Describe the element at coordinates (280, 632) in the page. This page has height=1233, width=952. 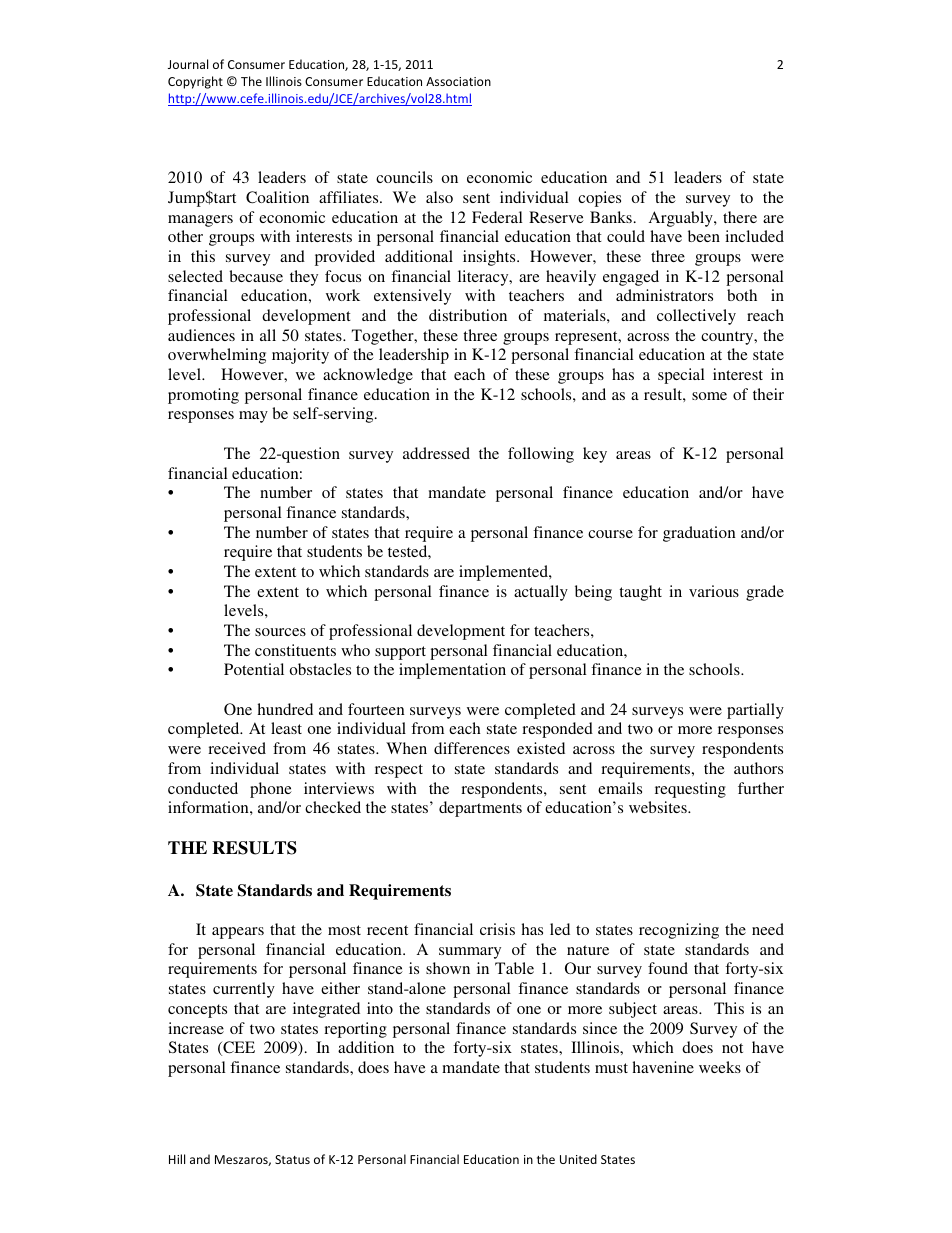
I see `sources` at that location.
